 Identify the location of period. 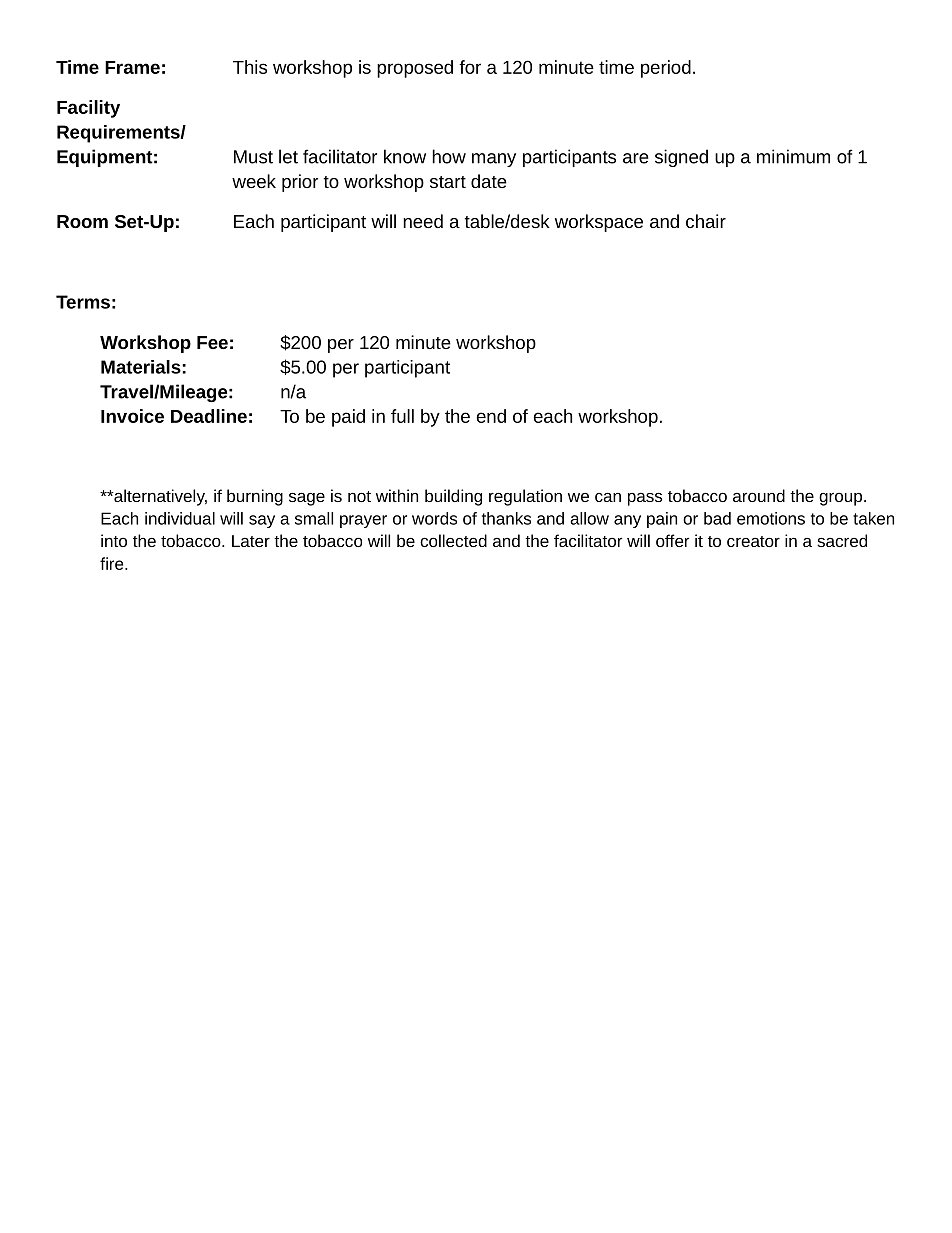
(666, 69).
